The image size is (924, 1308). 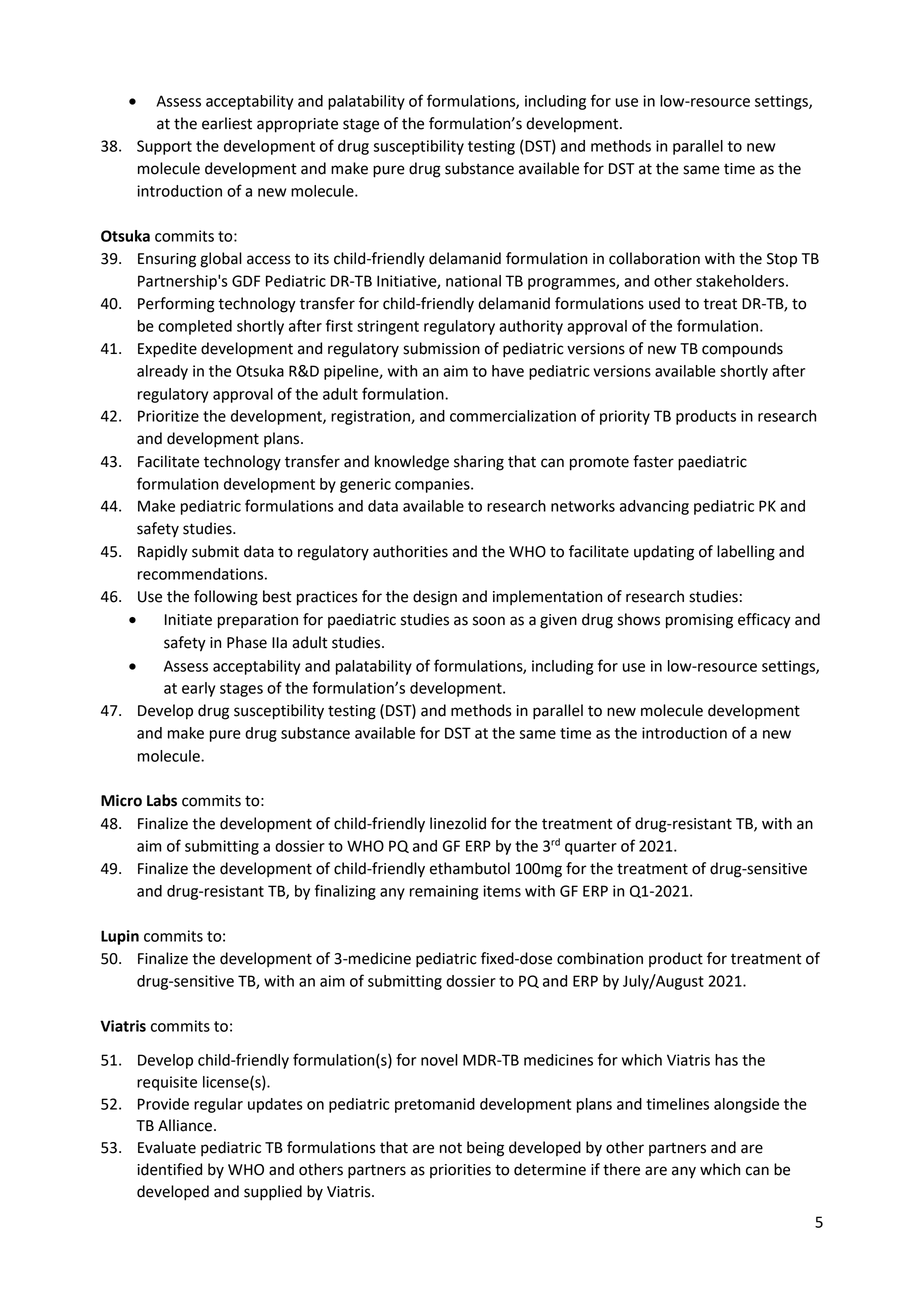 What do you see at coordinates (198, 689) in the screenshot?
I see `early` at bounding box center [198, 689].
